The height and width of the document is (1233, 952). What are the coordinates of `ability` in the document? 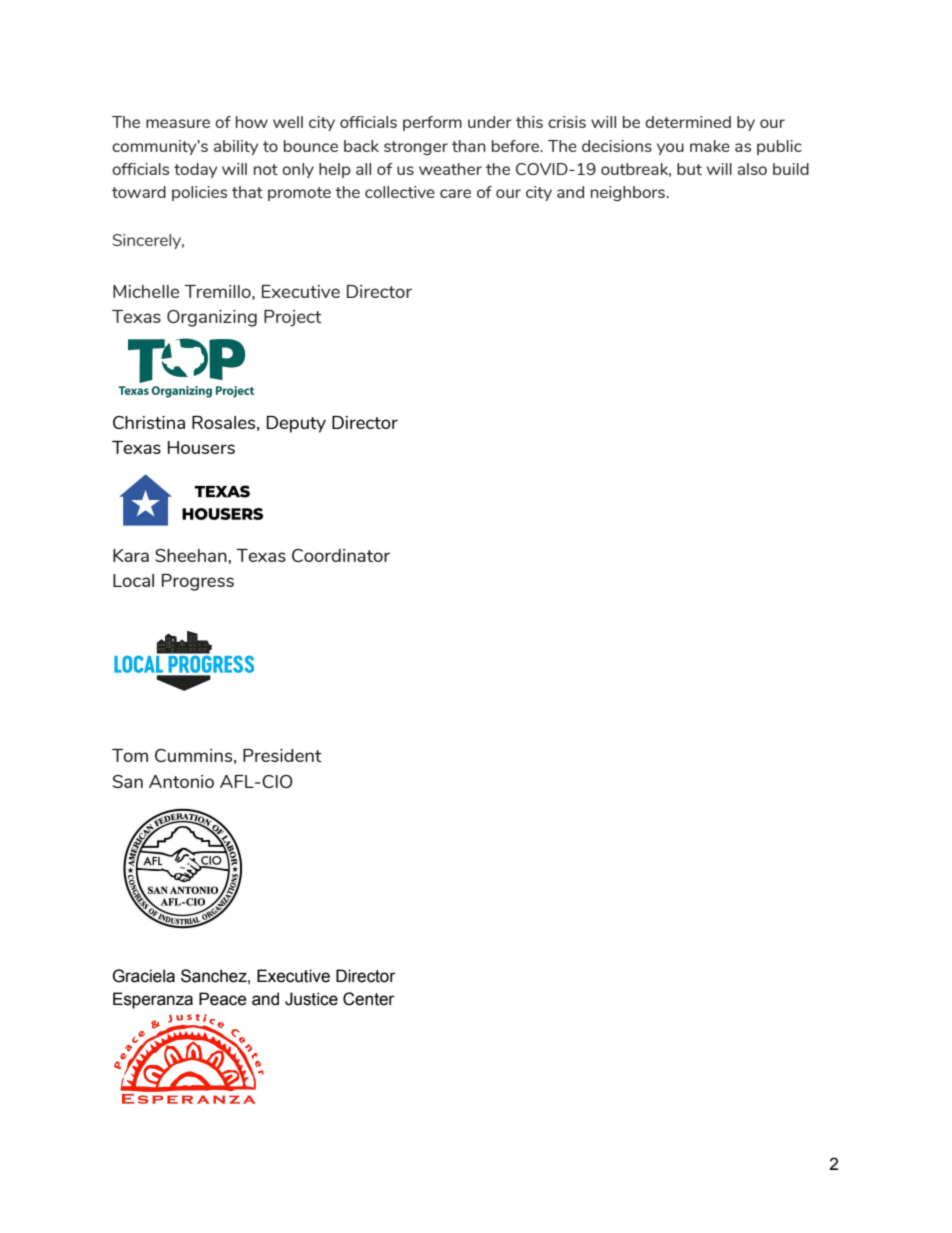 It's located at (236, 147).
